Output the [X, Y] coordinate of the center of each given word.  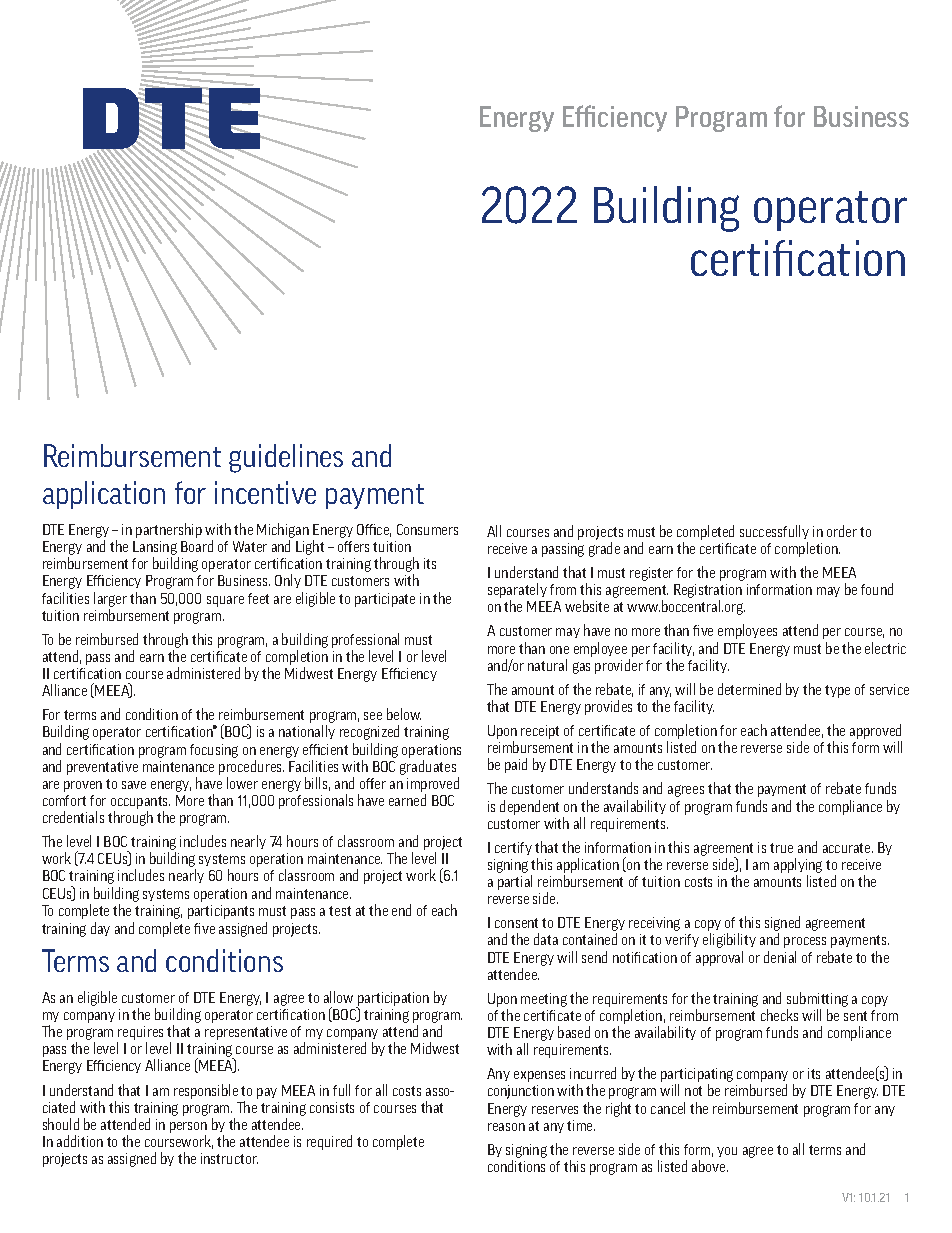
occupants [140, 804]
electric [885, 648]
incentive [265, 492]
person [188, 1127]
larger [110, 599]
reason [506, 1127]
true [781, 848]
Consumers [427, 529]
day [100, 929]
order [842, 531]
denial [780, 957]
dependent [529, 807]
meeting [544, 1000]
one [559, 650]
